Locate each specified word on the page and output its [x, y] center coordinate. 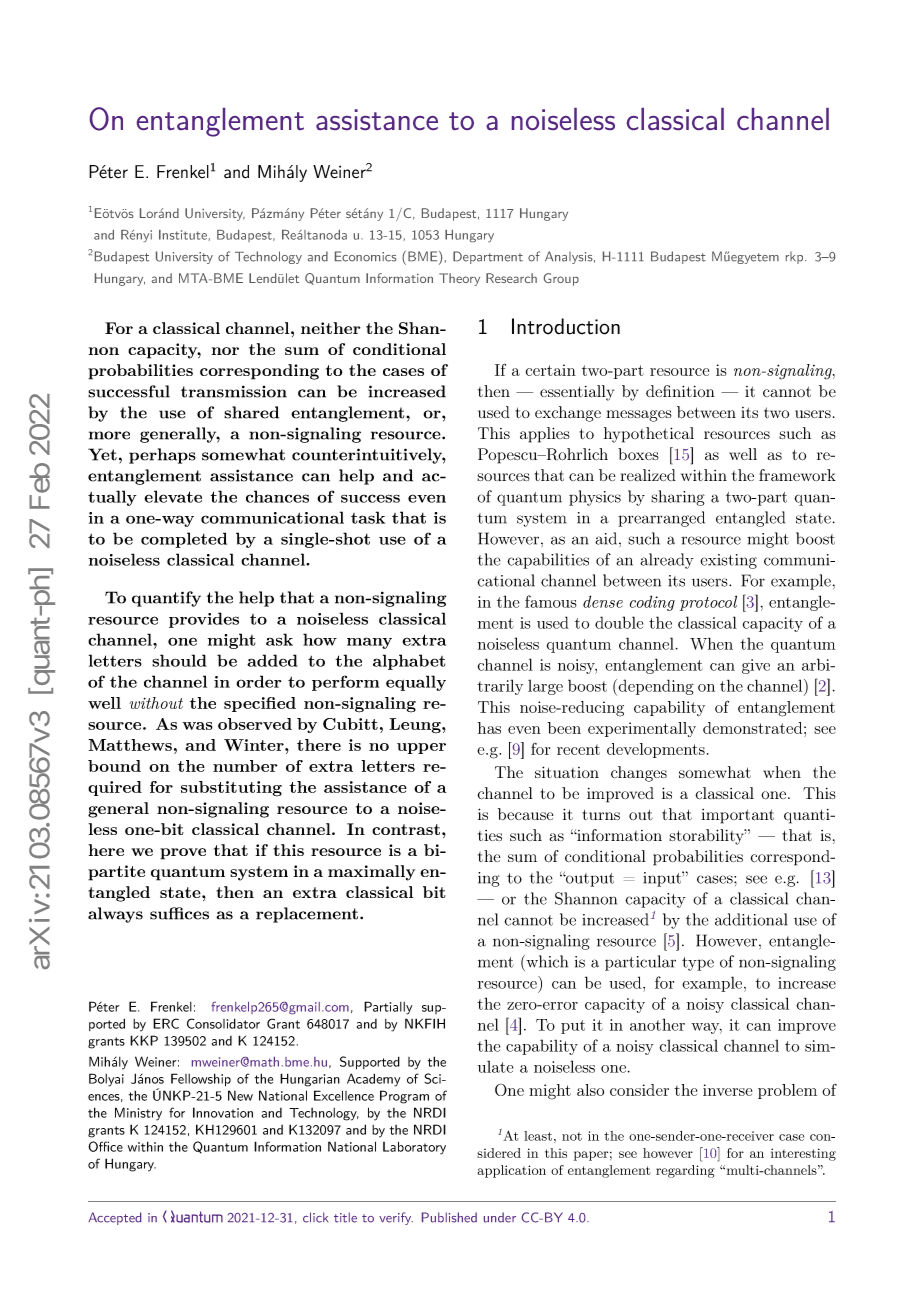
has [489, 728]
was [198, 726]
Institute [183, 235]
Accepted [114, 1218]
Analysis [569, 257]
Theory [459, 279]
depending [655, 687]
